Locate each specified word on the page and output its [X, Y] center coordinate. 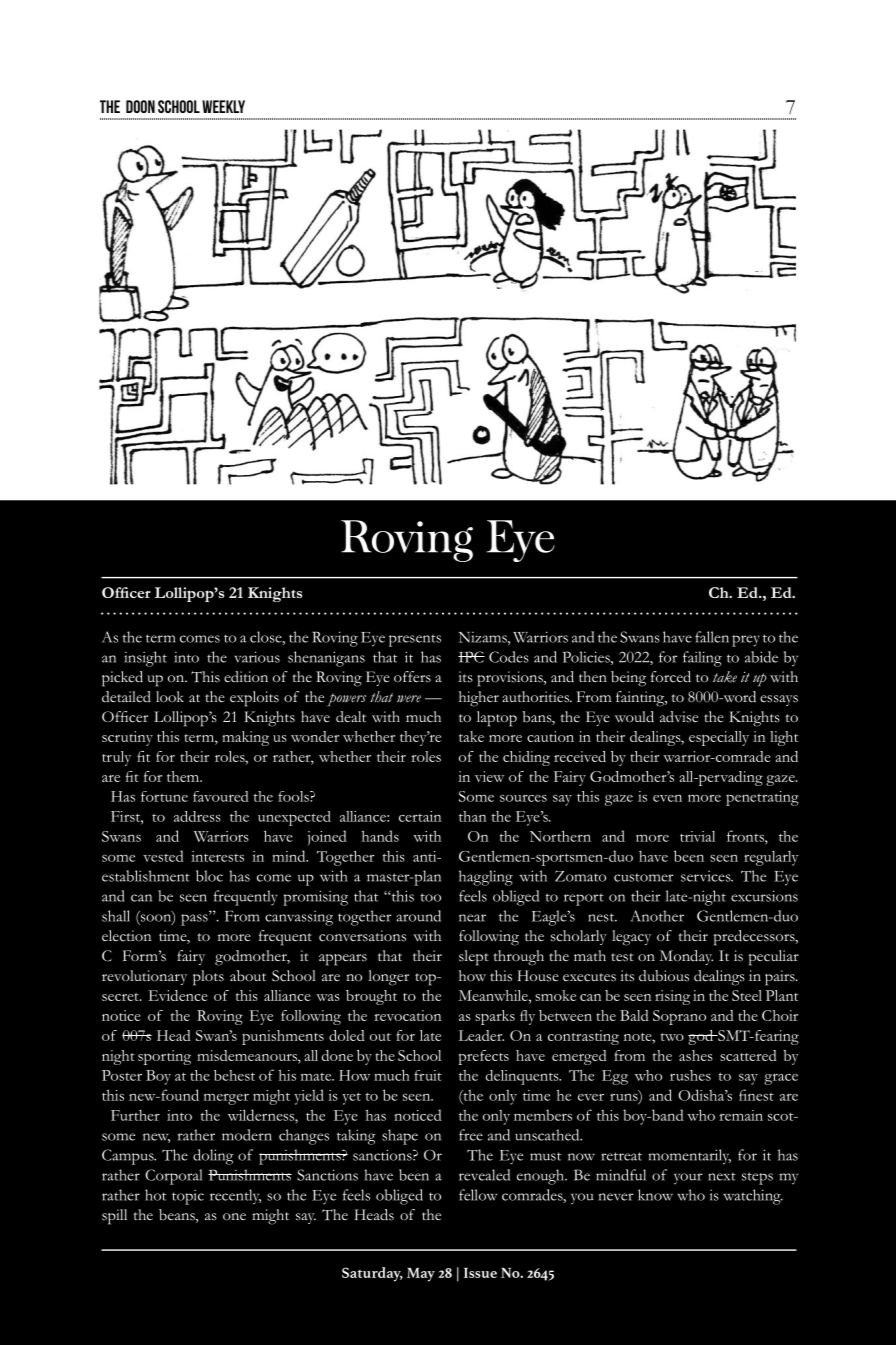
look [170, 696]
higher [479, 699]
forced [671, 677]
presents [415, 640]
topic [188, 1197]
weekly [223, 106]
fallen [712, 637]
